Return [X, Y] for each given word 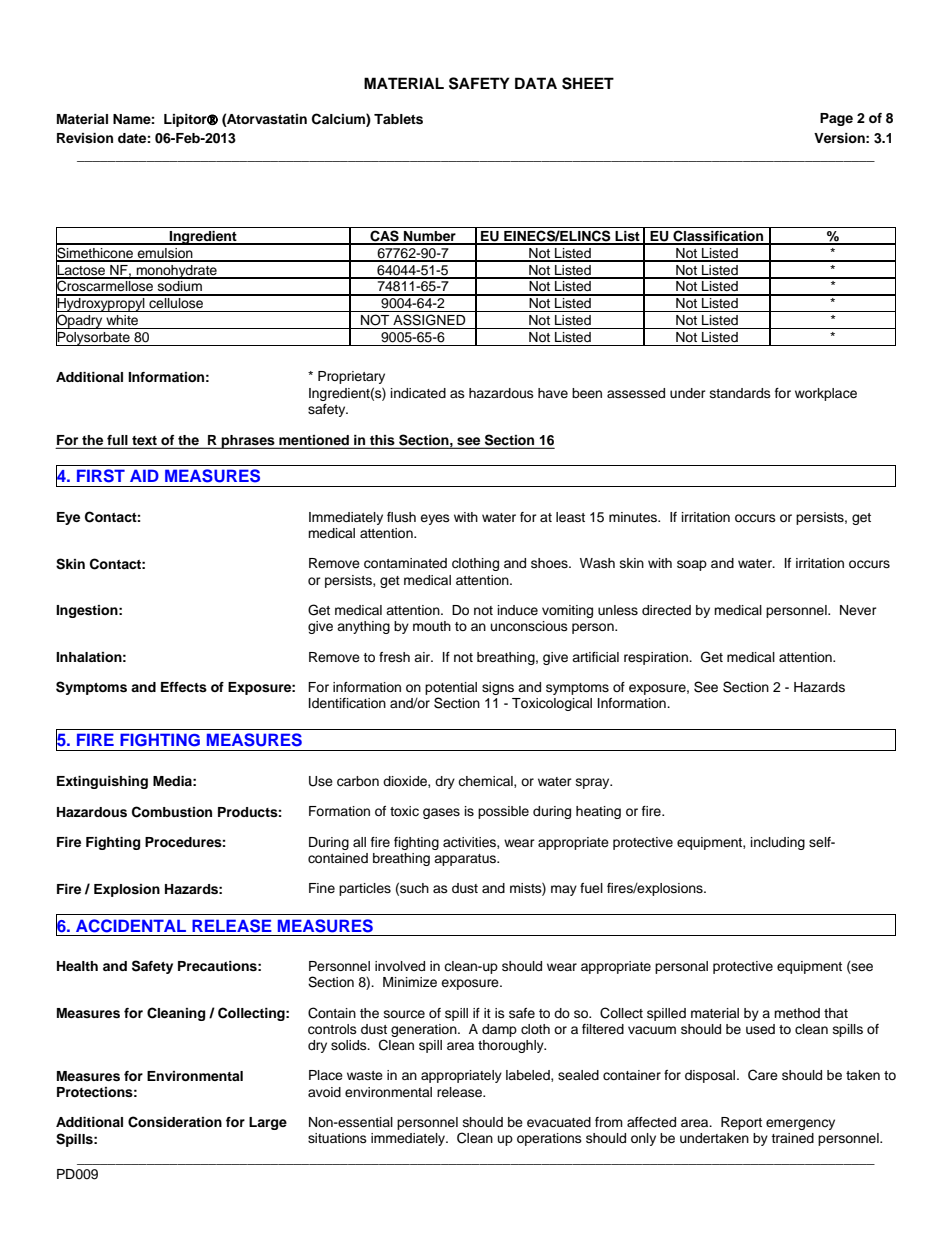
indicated [418, 393]
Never [858, 610]
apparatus [466, 860]
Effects [184, 687]
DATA [536, 83]
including [778, 843]
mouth [432, 626]
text [144, 440]
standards [740, 393]
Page [836, 119]
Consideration [175, 1122]
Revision [85, 138]
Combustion [172, 812]
